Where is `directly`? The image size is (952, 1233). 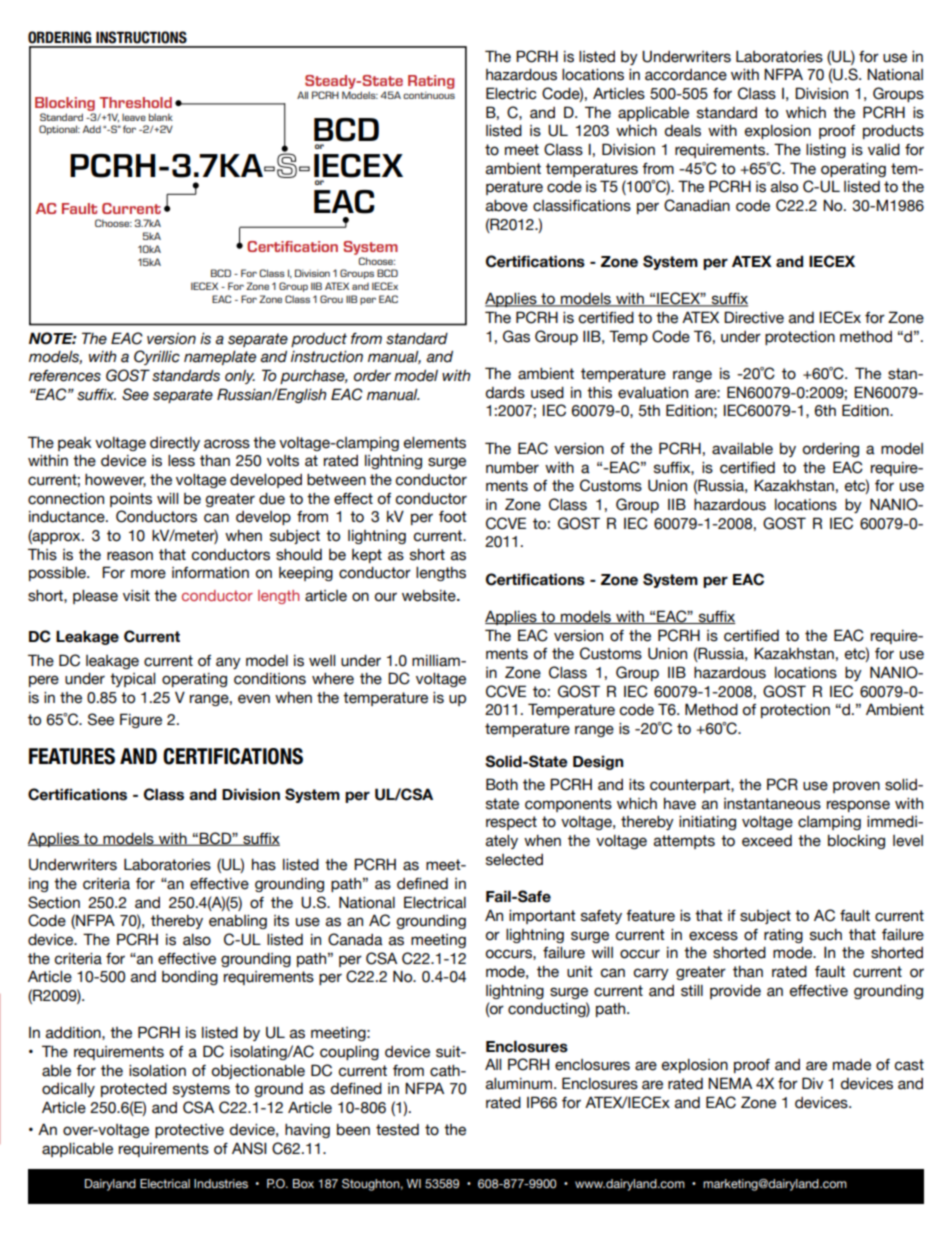 directly is located at coordinates (175, 444).
